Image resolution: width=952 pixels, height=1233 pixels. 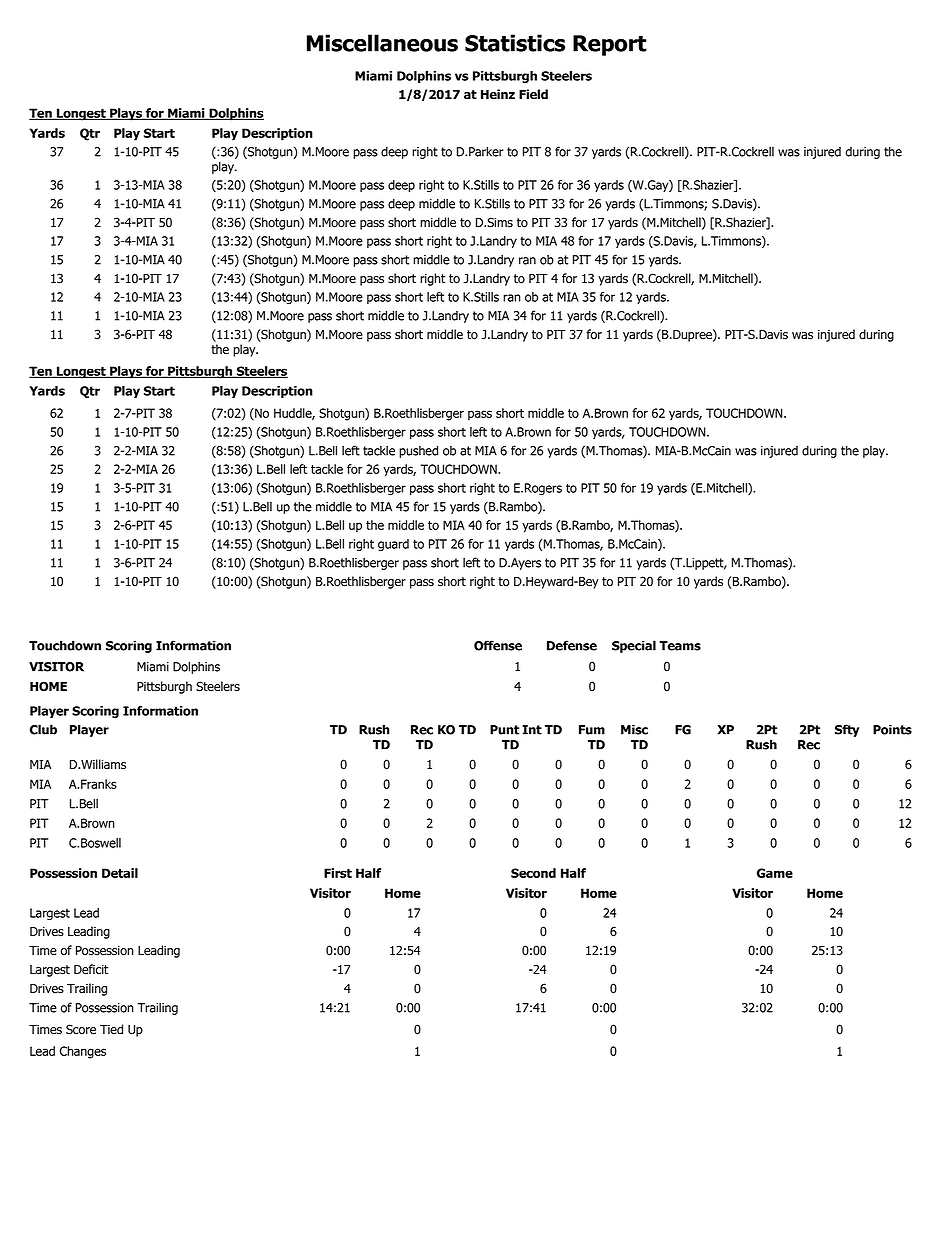 I want to click on Report, so click(x=610, y=45).
